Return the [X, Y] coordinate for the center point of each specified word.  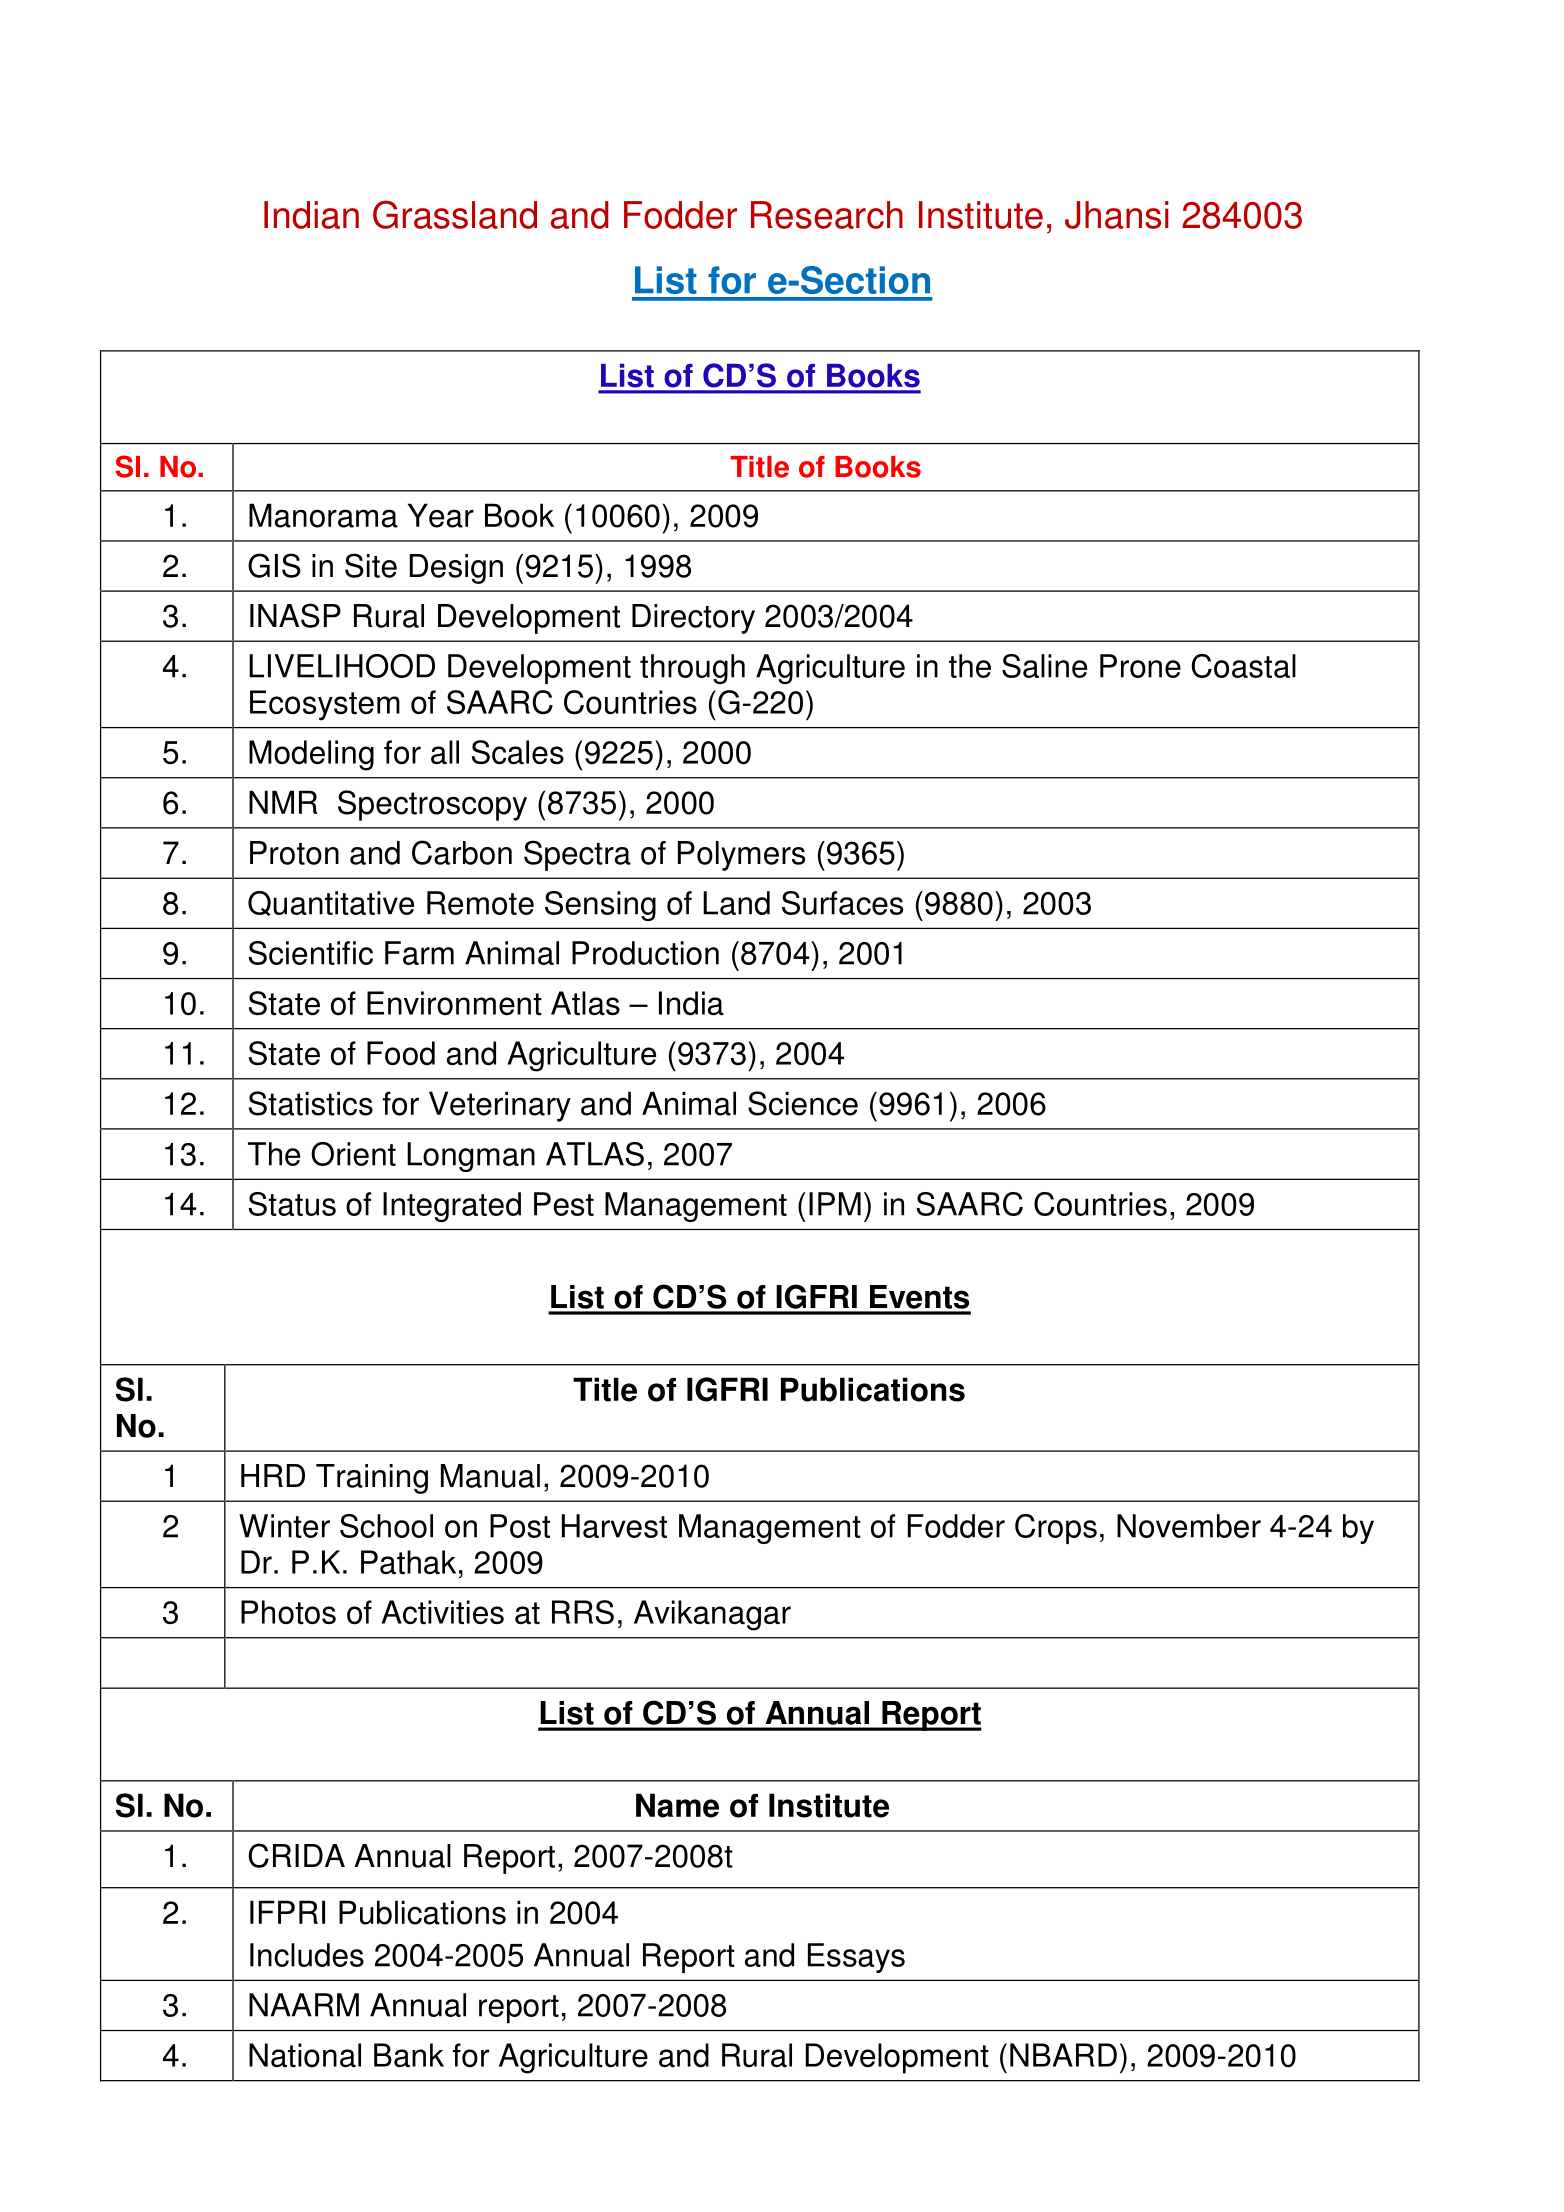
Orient [353, 1154]
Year [441, 515]
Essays [856, 1958]
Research [827, 215]
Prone [1140, 666]
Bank [409, 2055]
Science [803, 1103]
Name [677, 1805]
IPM [835, 1204]
